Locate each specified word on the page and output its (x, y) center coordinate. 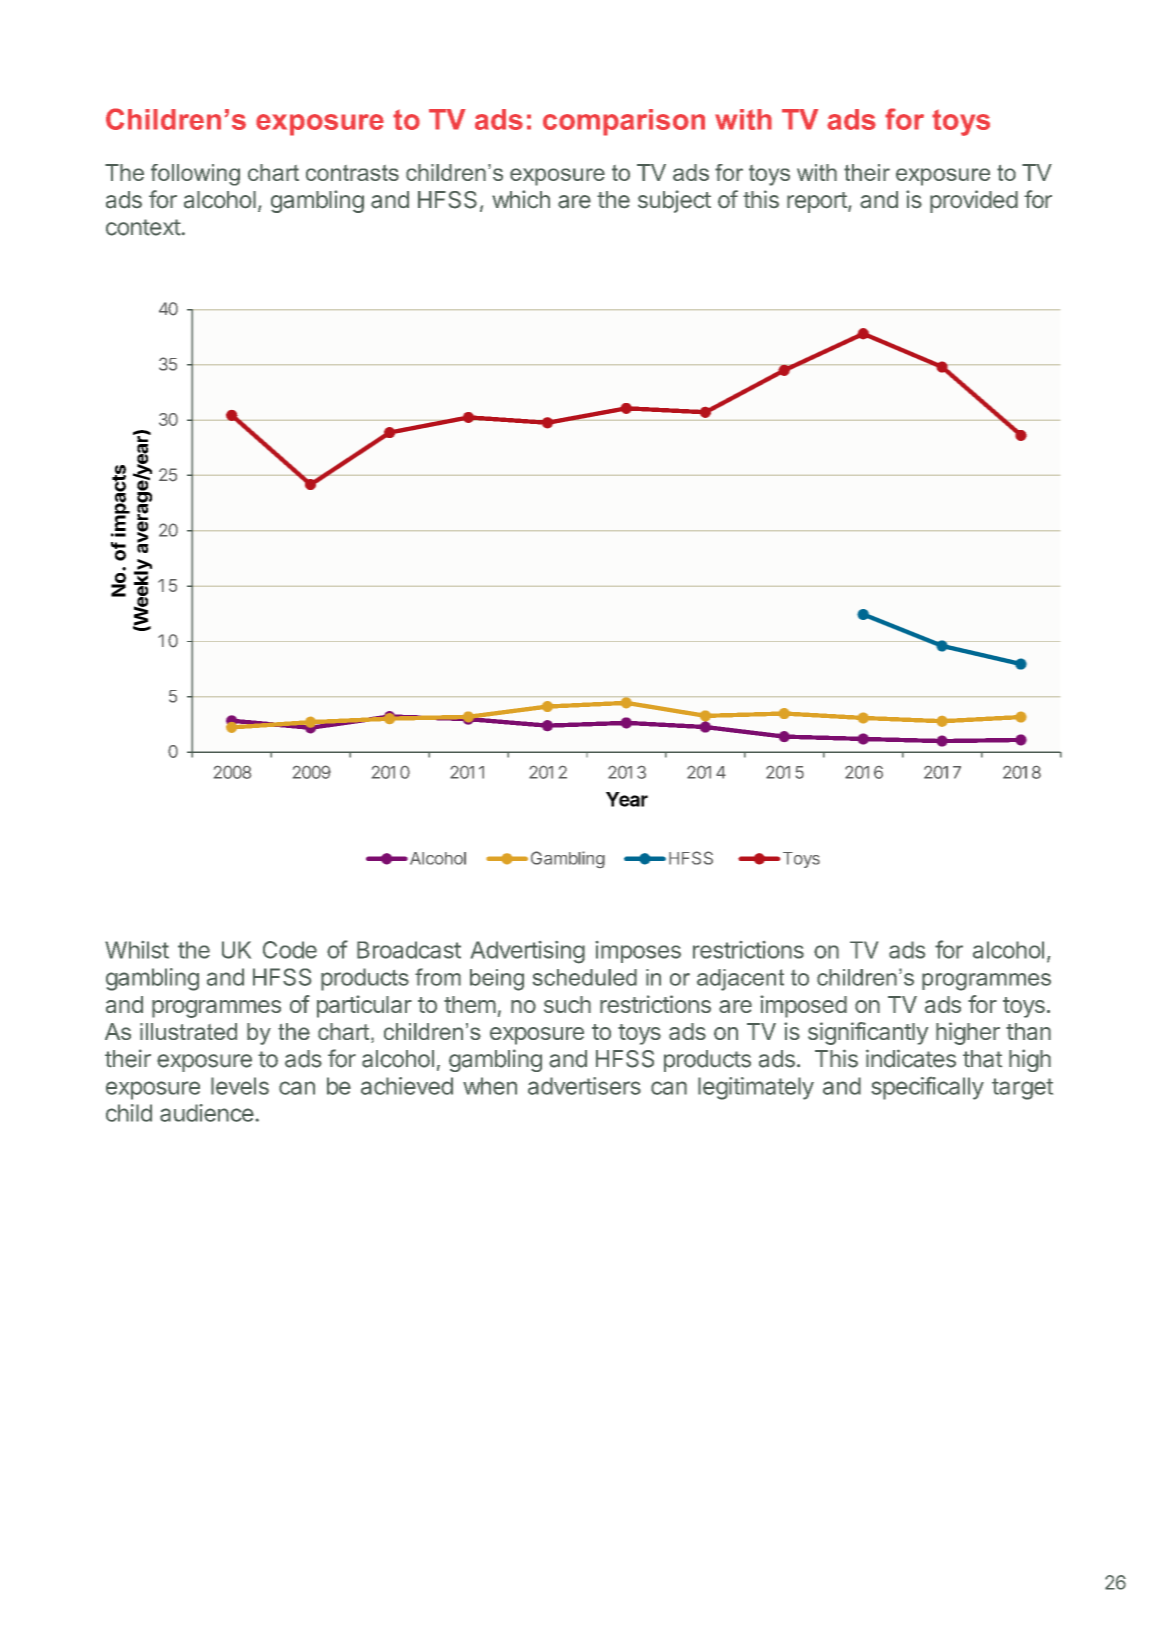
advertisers (584, 1086)
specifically (928, 1088)
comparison (624, 122)
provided (974, 201)
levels (240, 1086)
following (195, 175)
